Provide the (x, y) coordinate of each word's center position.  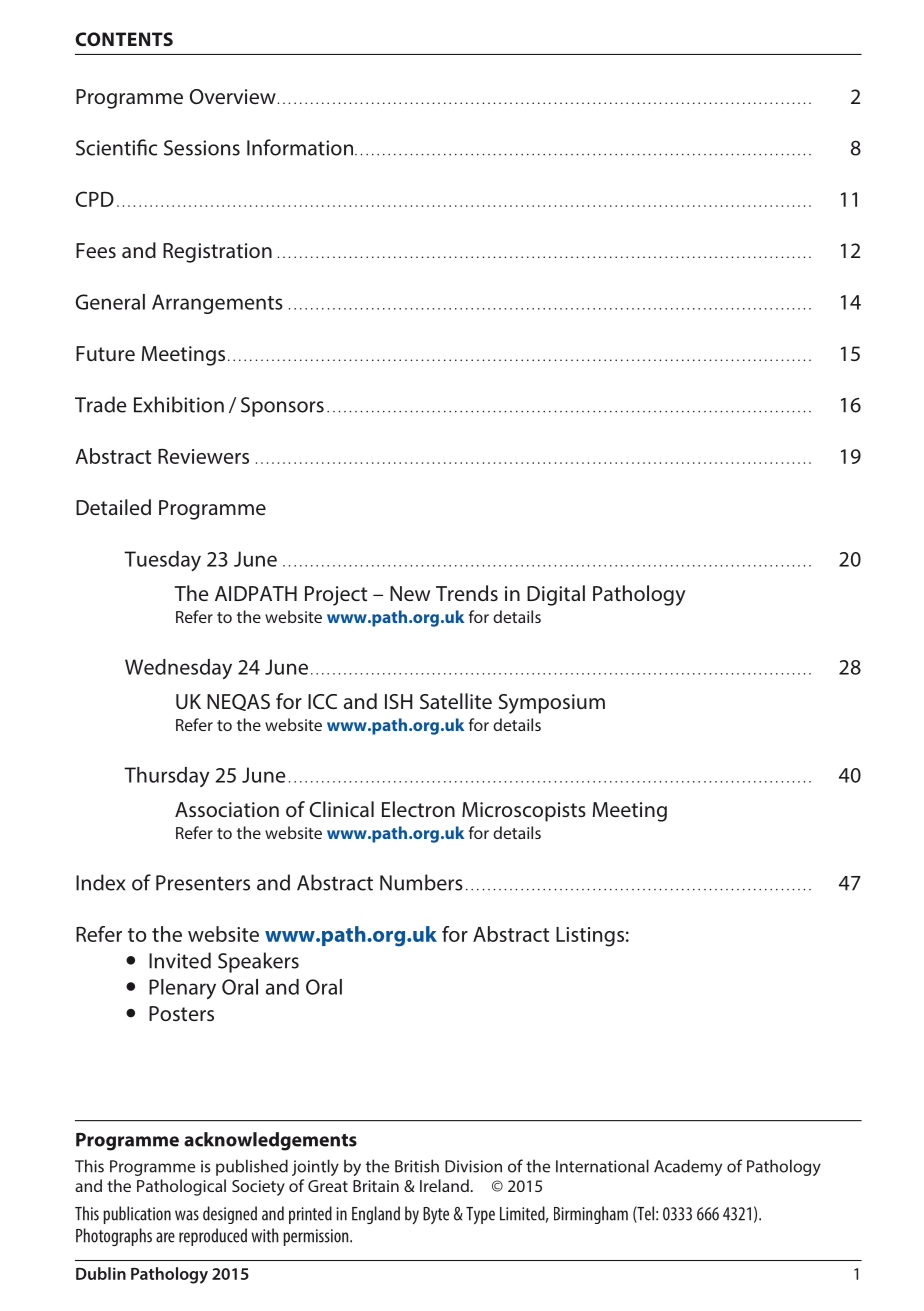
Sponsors (282, 407)
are (165, 1237)
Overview (233, 96)
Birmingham (591, 1215)
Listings (590, 937)
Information (301, 147)
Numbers (421, 882)
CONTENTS (124, 39)
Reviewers (203, 456)
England (376, 1215)
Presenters (203, 883)
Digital (556, 595)
